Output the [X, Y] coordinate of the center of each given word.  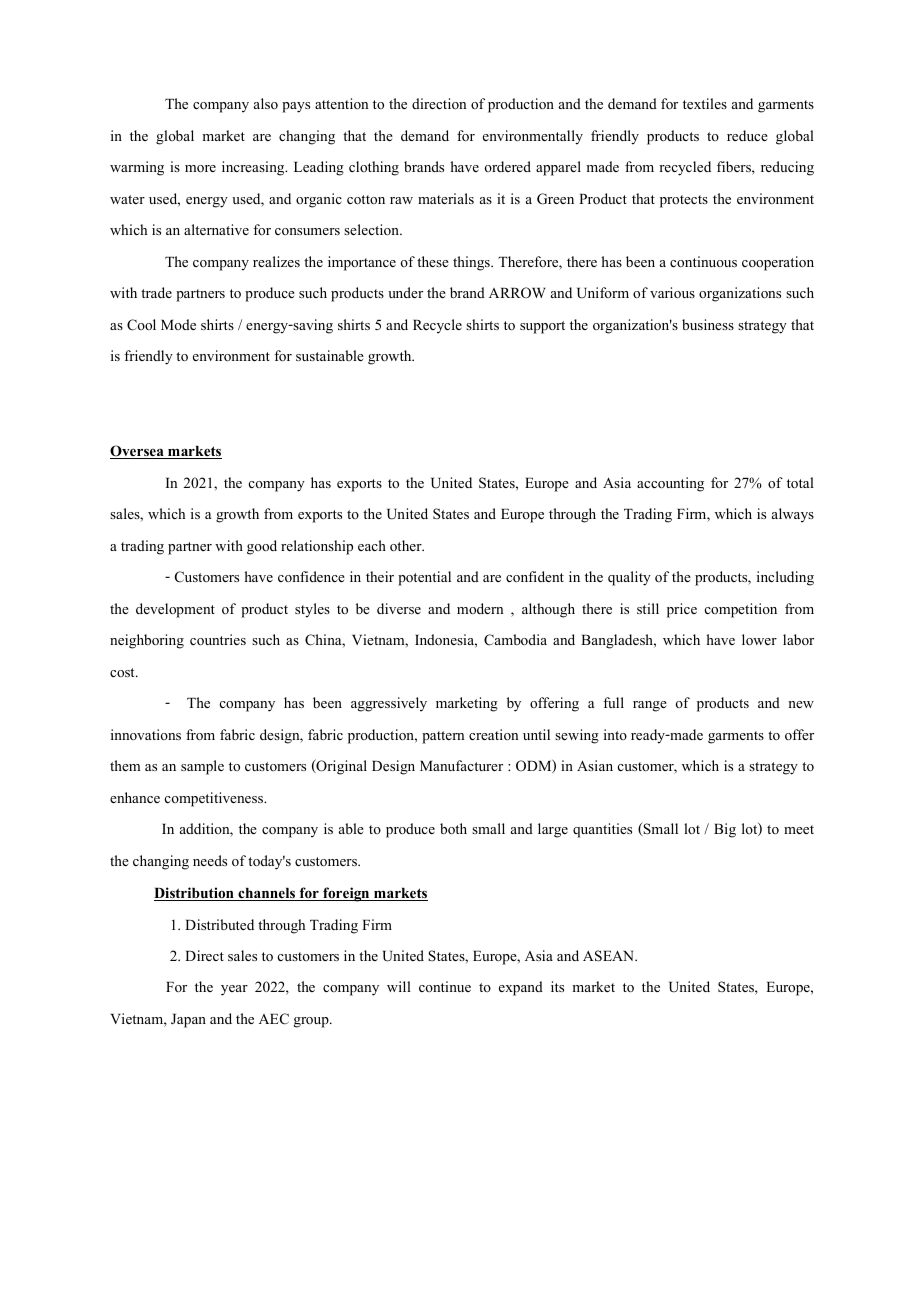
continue [445, 986]
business [708, 324]
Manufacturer [461, 765]
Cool [141, 325]
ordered [508, 166]
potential [424, 578]
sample [202, 767]
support [542, 327]
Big [725, 830]
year [234, 990]
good [262, 547]
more [200, 168]
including [785, 578]
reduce [747, 135]
